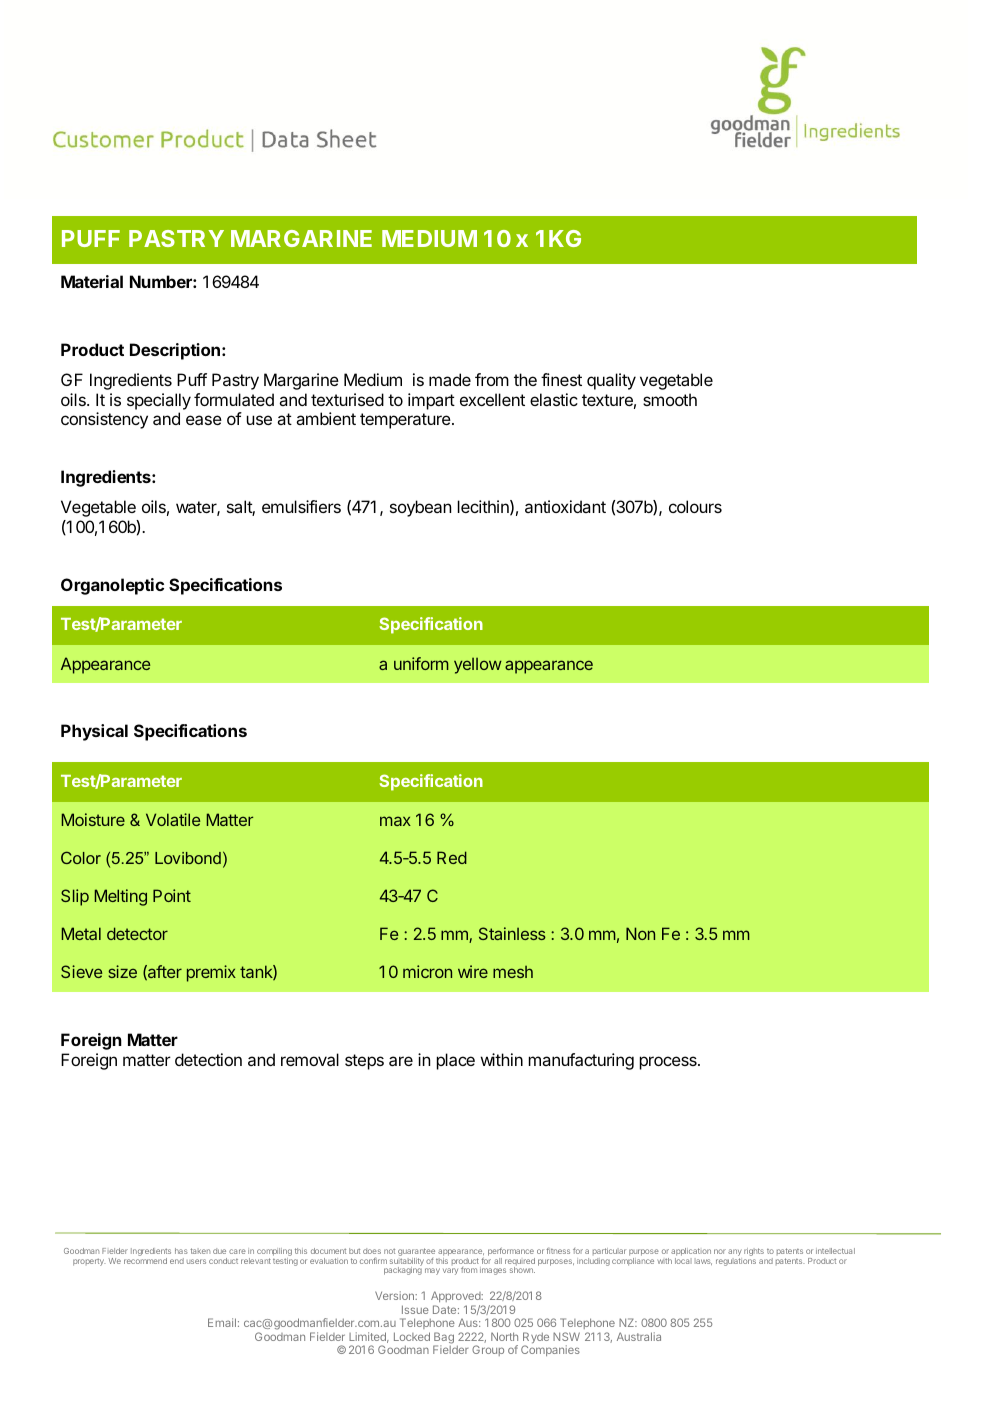 This image has height=1413, width=999. What do you see at coordinates (175, 351) in the image?
I see `Description` at bounding box center [175, 351].
